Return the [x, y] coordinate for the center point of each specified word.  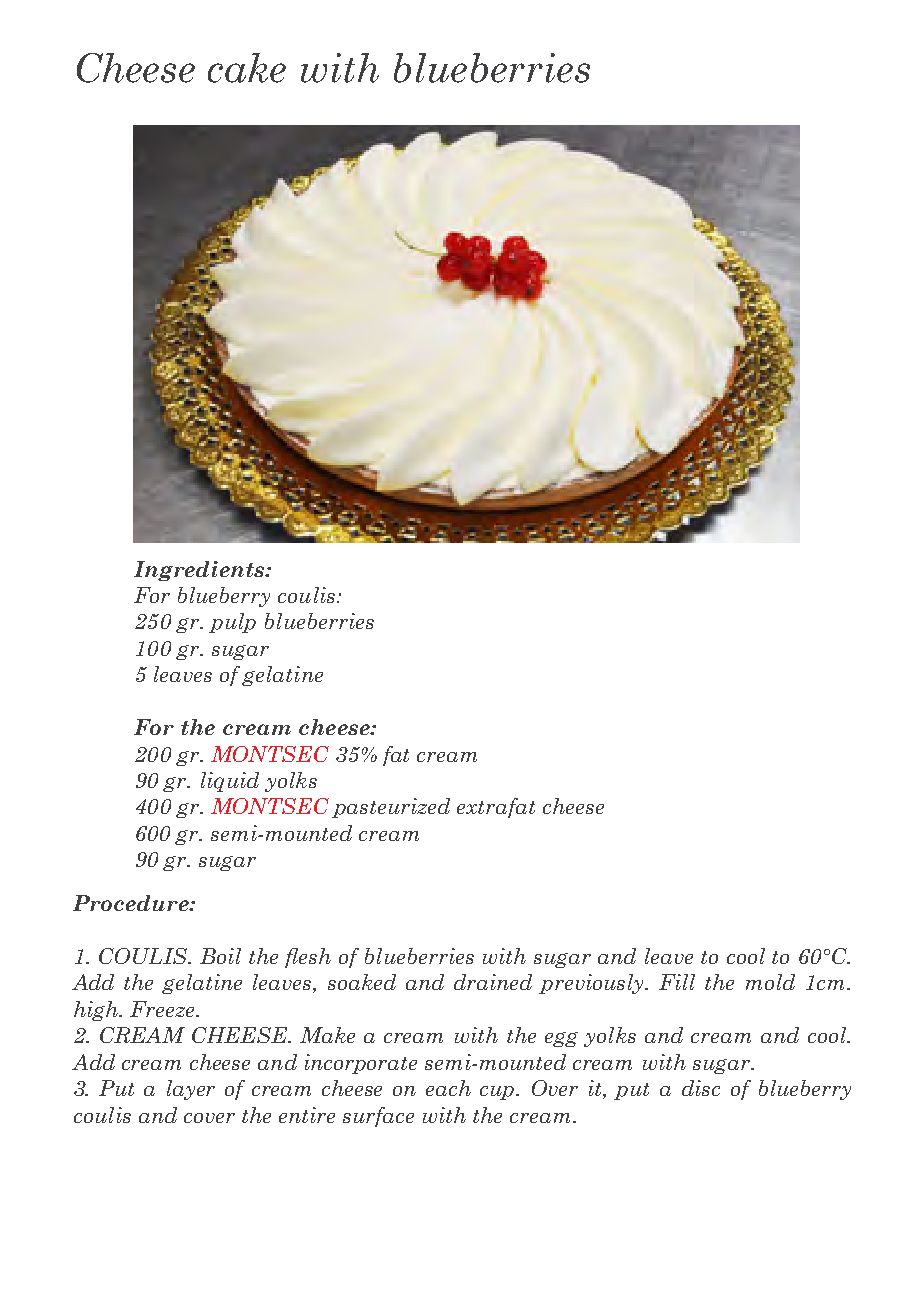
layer [191, 1090]
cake [247, 68]
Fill [677, 982]
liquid [230, 782]
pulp [232, 623]
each [448, 1088]
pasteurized [391, 808]
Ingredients [200, 571]
